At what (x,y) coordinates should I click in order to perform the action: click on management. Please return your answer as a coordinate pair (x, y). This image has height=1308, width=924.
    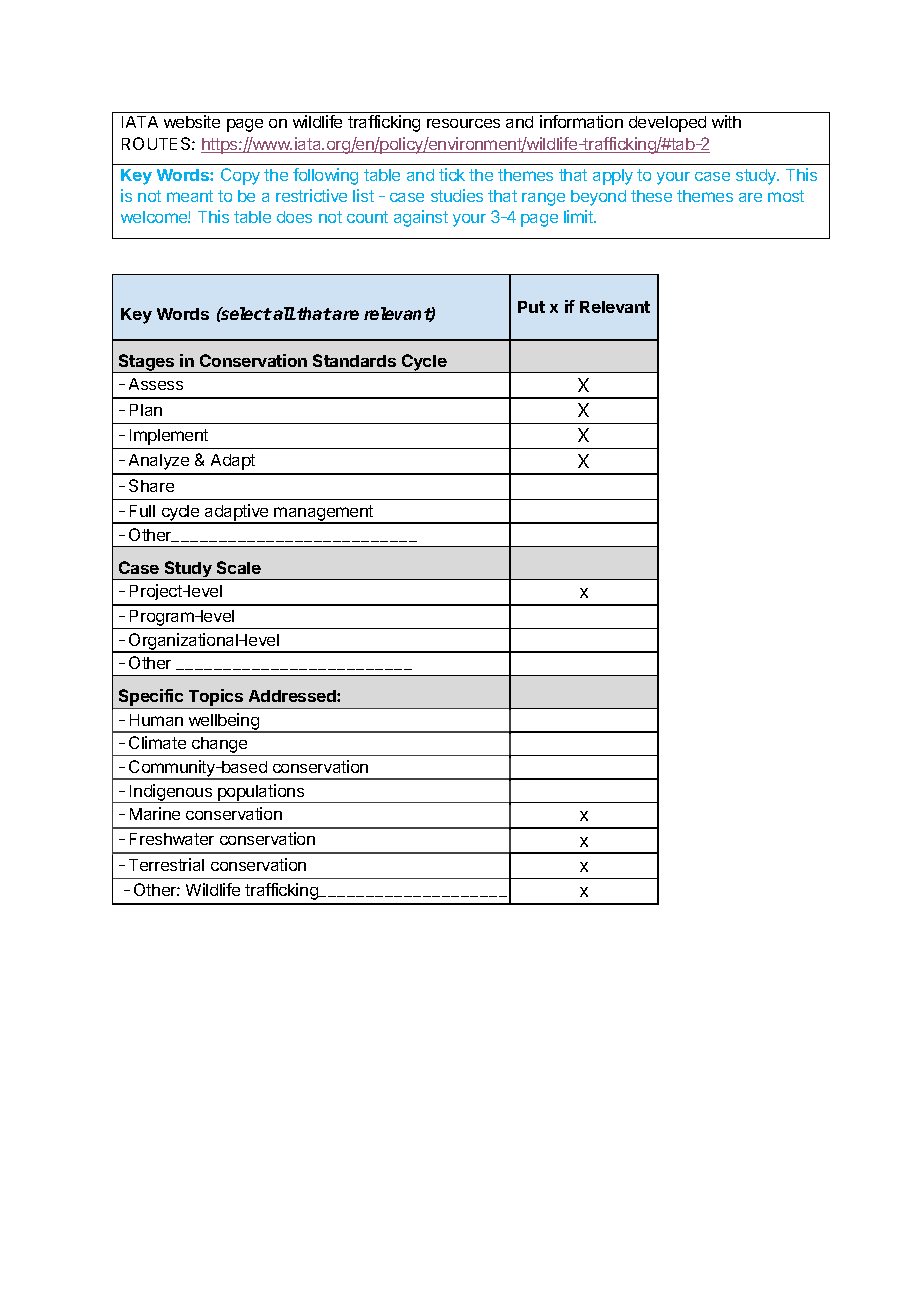
    Looking at the image, I should click on (324, 514).
